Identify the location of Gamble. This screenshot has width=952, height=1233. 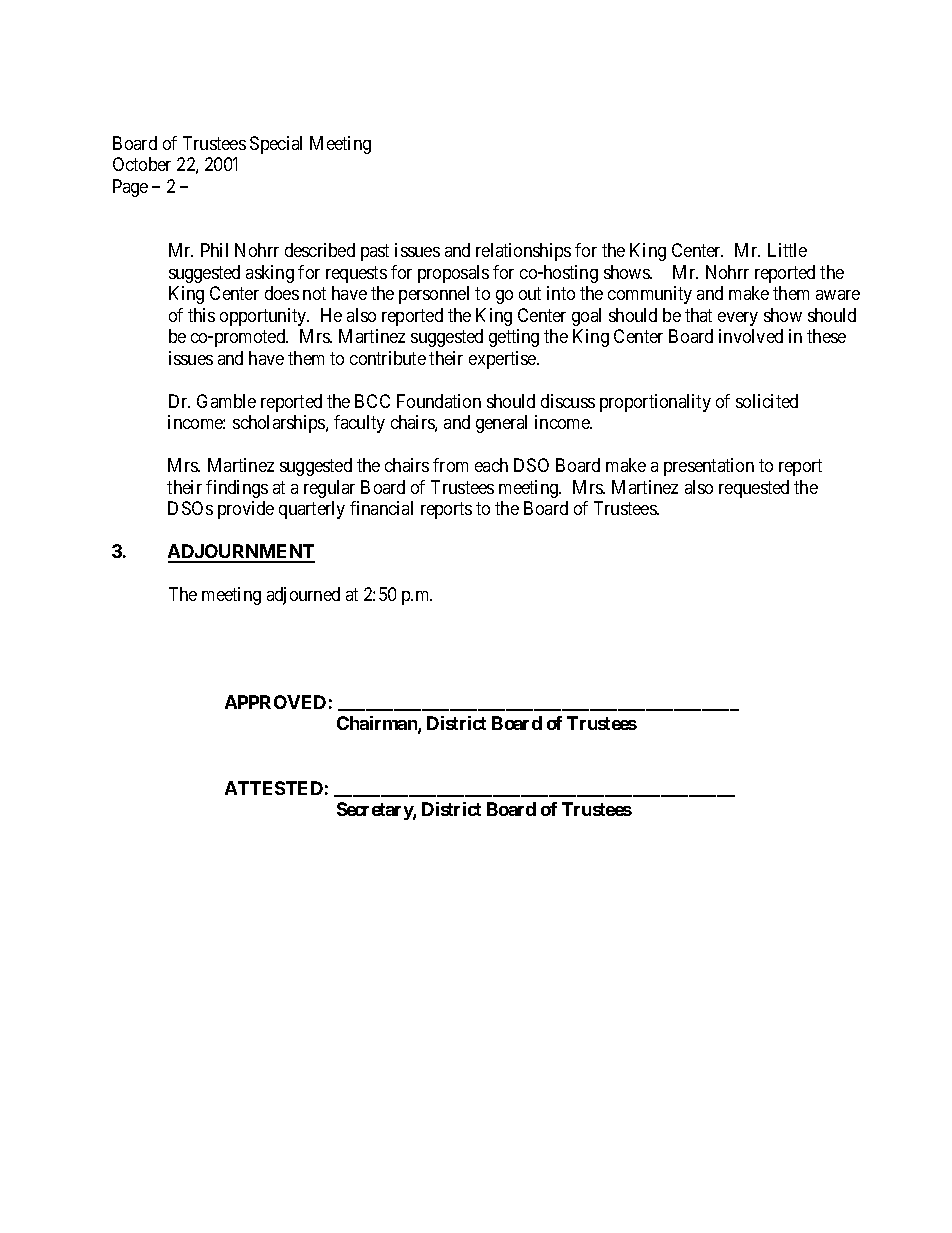
(226, 401).
